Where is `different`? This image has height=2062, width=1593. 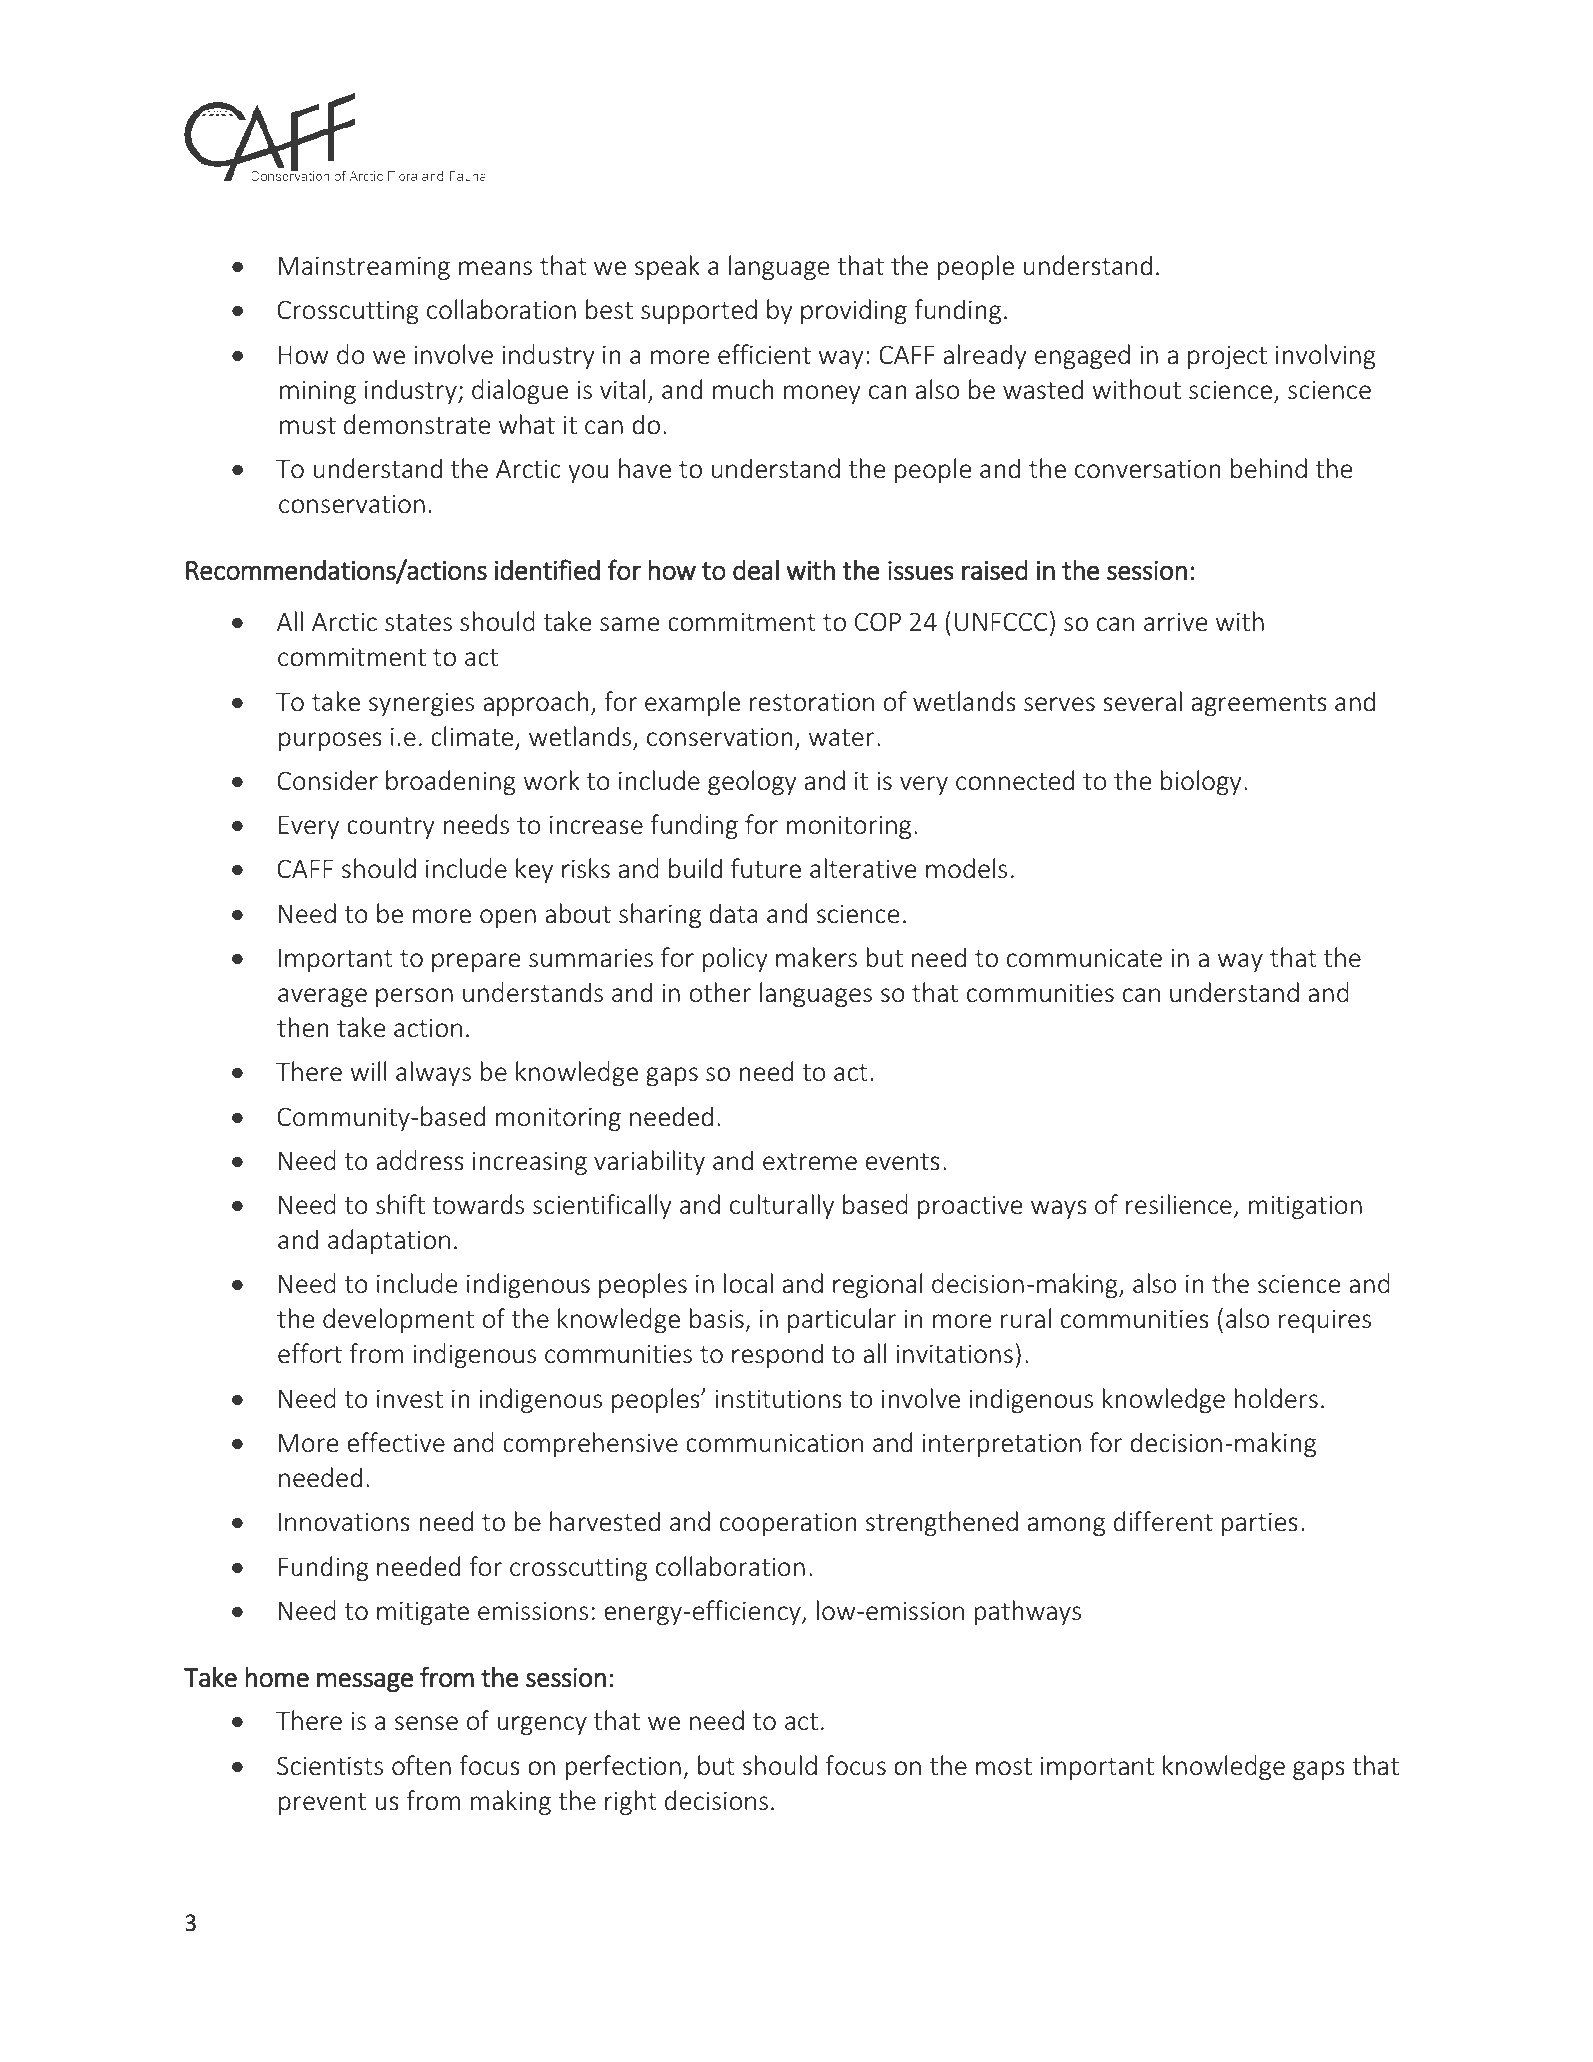
different is located at coordinates (1163, 1521).
